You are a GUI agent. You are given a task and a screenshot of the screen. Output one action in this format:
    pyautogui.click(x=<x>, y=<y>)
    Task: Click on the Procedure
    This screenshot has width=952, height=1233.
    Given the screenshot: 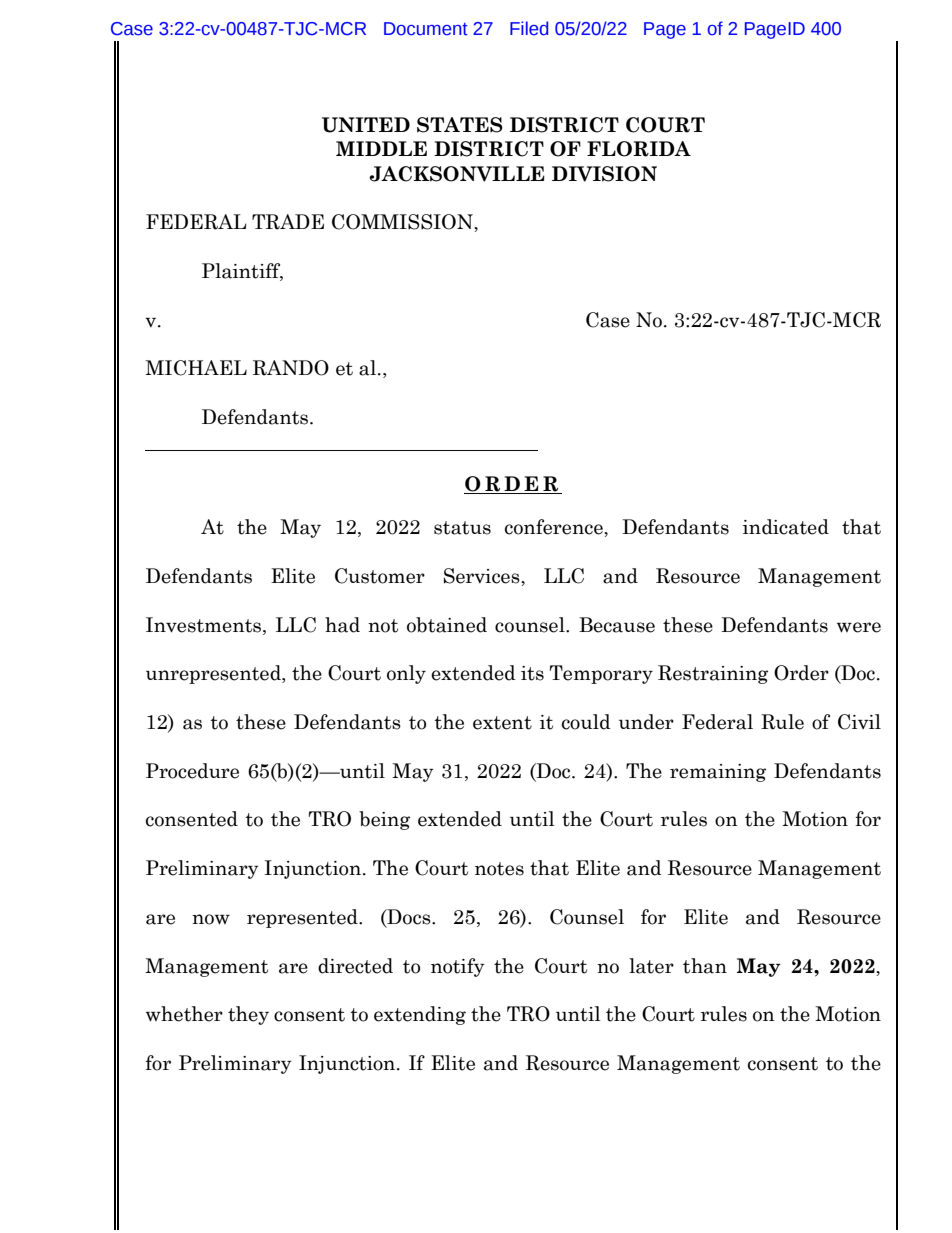 What is the action you would take?
    pyautogui.click(x=192, y=771)
